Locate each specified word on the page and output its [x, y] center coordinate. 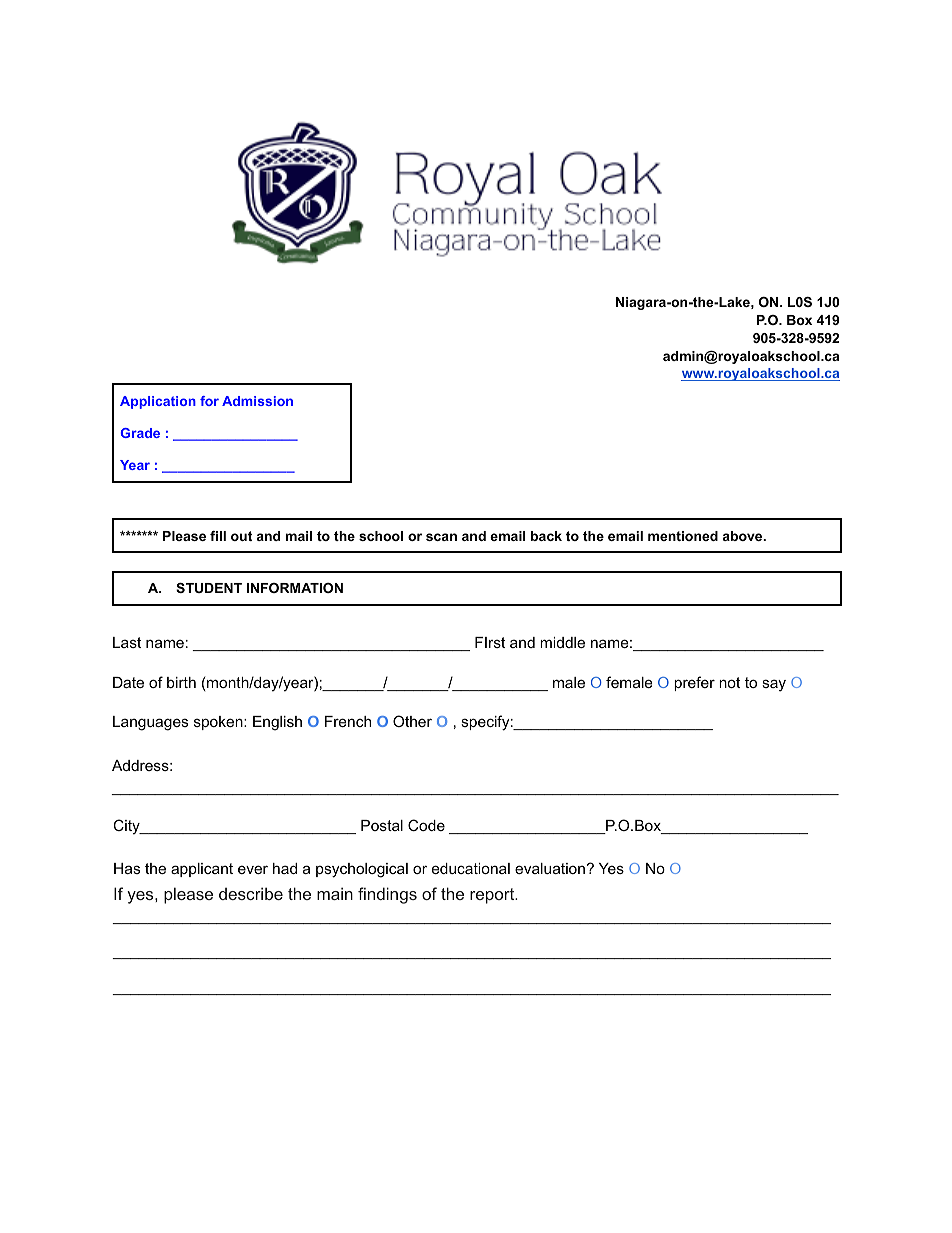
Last [127, 642]
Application [158, 402]
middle [562, 642]
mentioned [683, 536]
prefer [694, 683]
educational [471, 868]
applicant [202, 870]
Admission [257, 401]
